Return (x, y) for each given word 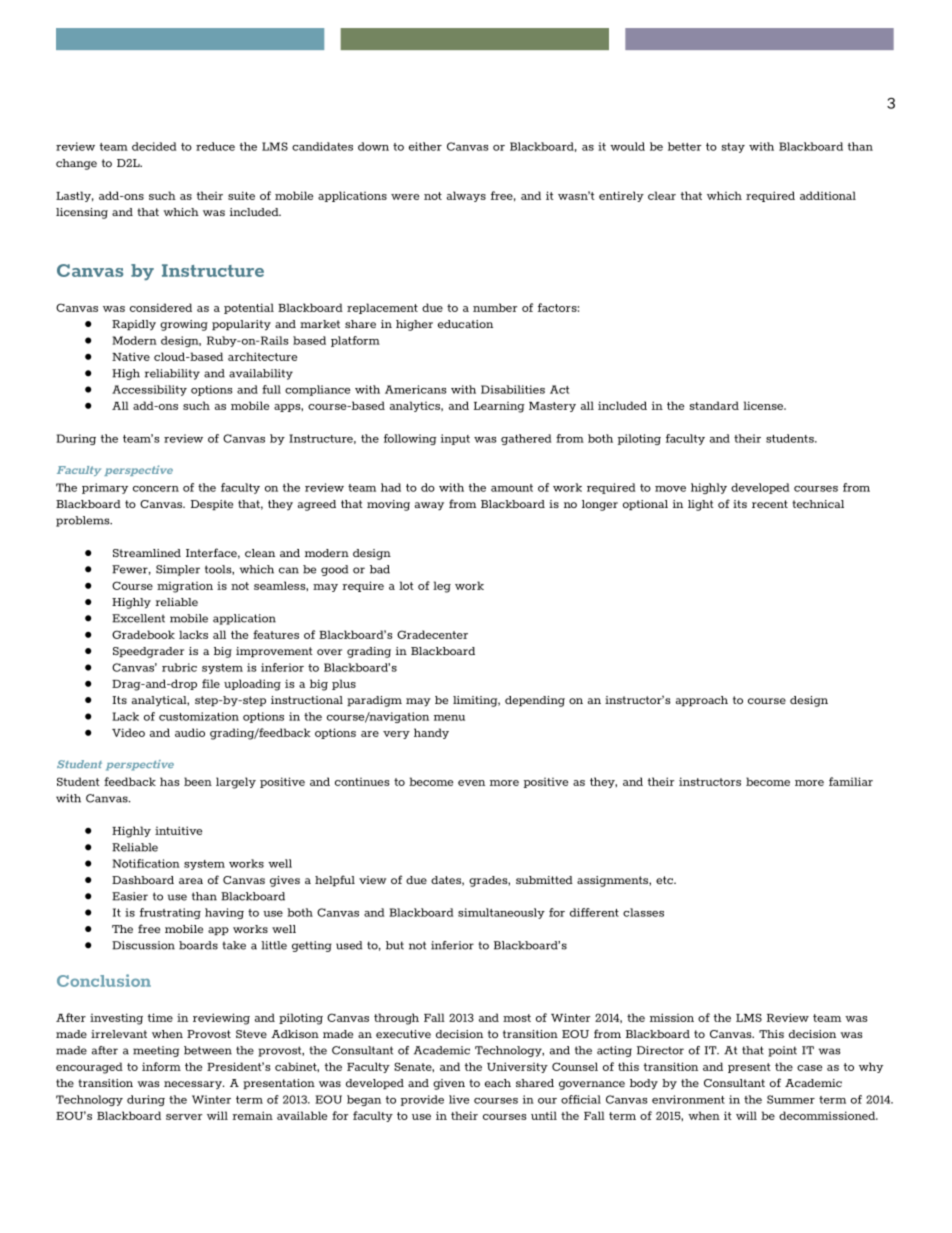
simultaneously (501, 913)
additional (828, 195)
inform (161, 1066)
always (466, 196)
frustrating (170, 913)
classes (643, 912)
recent (770, 504)
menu (449, 718)
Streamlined (147, 553)
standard (714, 405)
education (465, 324)
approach (702, 701)
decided (154, 146)
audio (190, 732)
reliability (172, 374)
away (429, 506)
